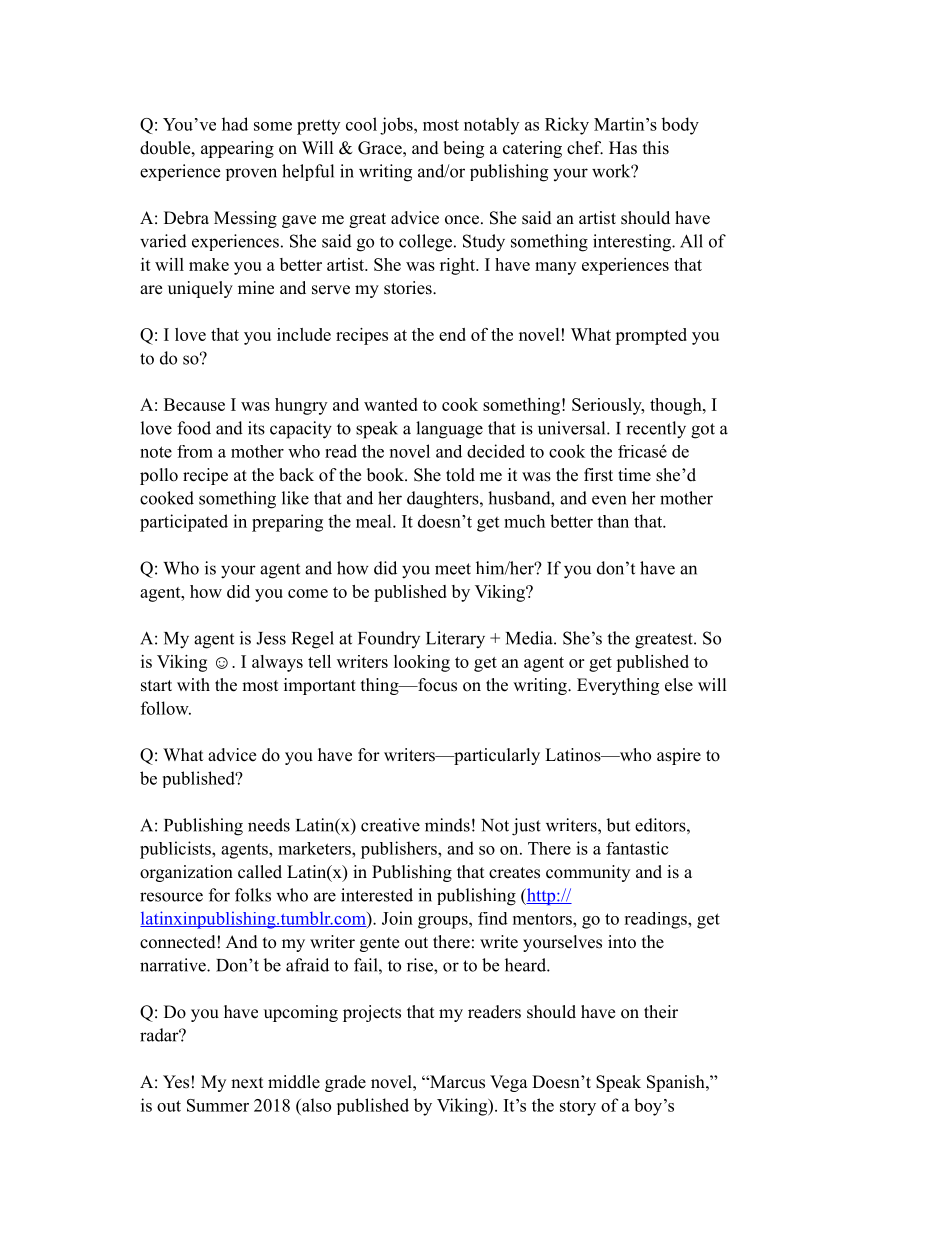  Describe the element at coordinates (463, 149) in the screenshot. I see `being` at that location.
